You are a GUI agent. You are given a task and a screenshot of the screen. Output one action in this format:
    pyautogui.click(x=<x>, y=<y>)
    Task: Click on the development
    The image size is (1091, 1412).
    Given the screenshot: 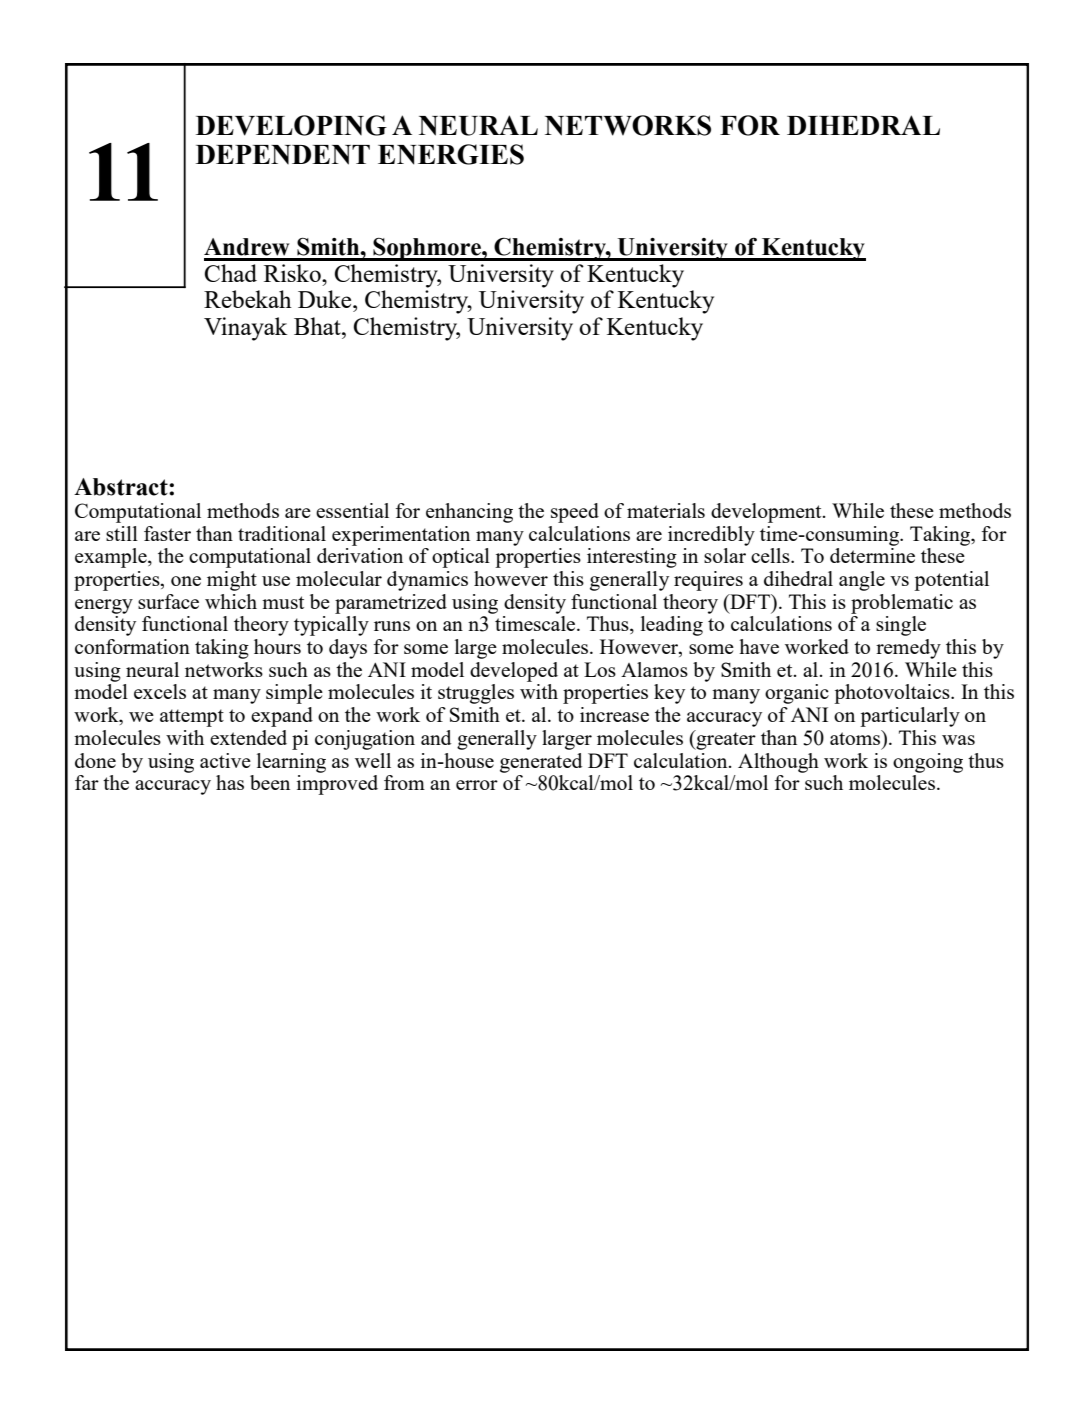 What is the action you would take?
    pyautogui.click(x=767, y=513)
